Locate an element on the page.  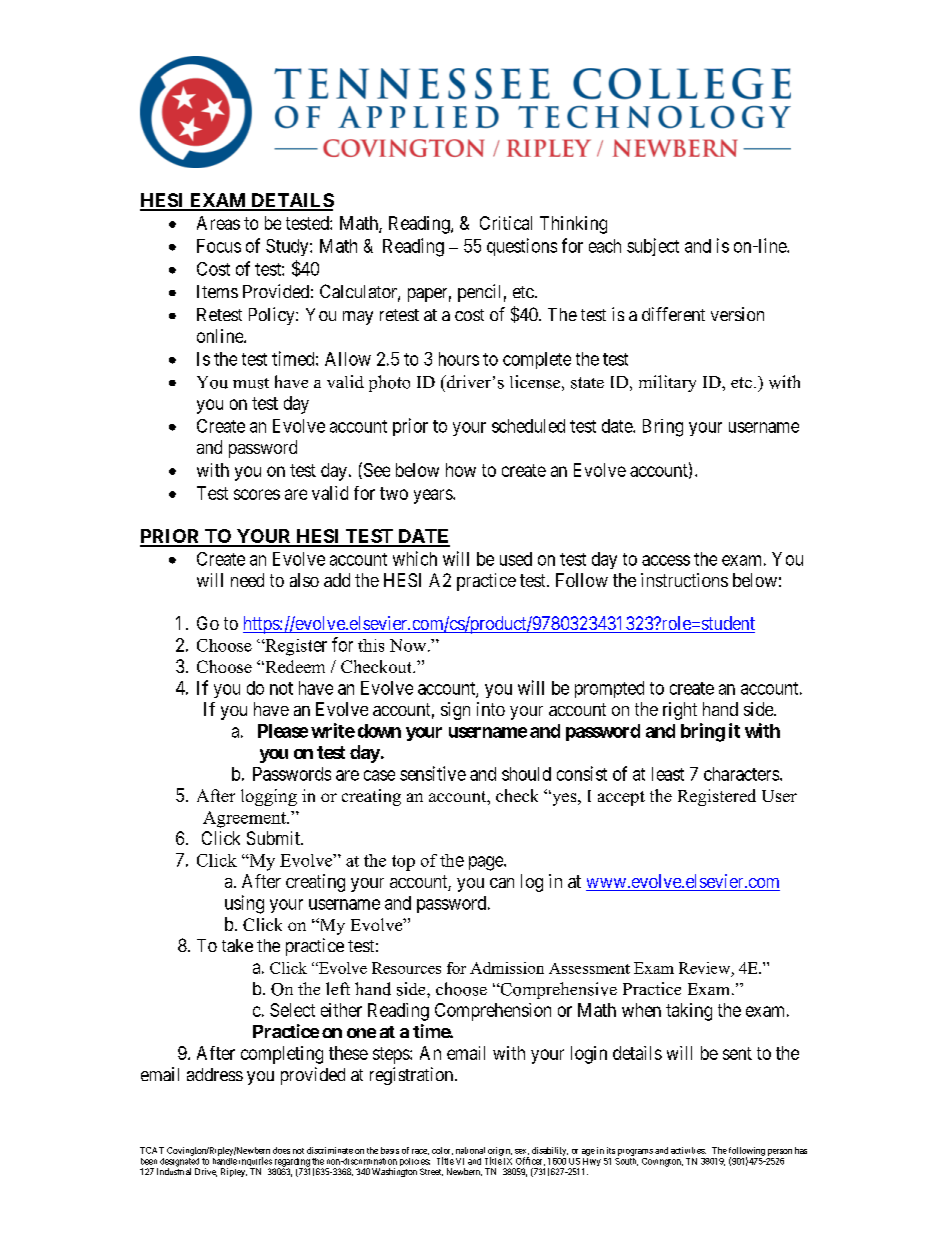
scores is located at coordinates (257, 494).
